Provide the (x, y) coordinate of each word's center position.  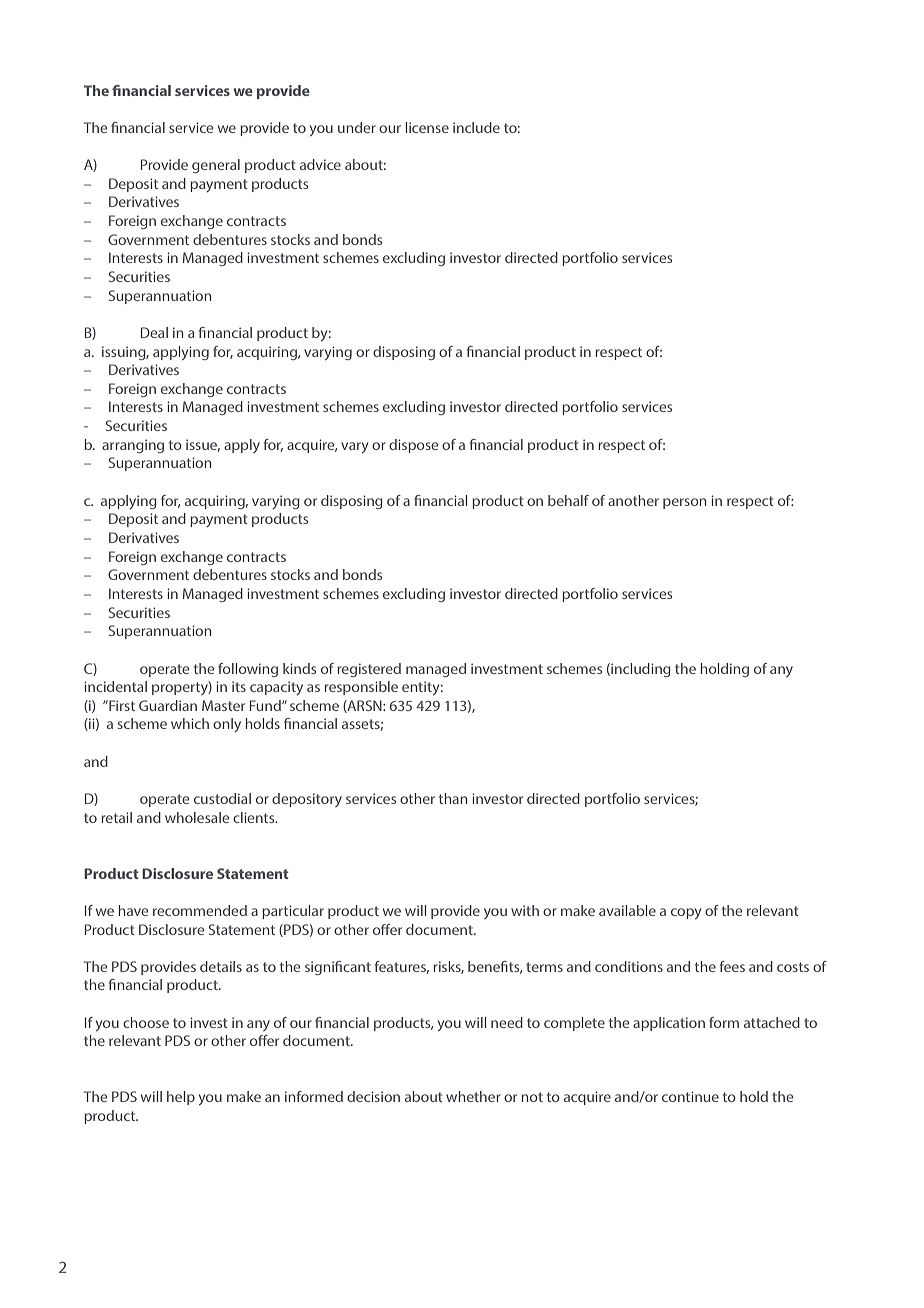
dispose (413, 446)
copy (686, 913)
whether (473, 1096)
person (684, 503)
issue (203, 445)
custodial (222, 798)
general (216, 166)
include (476, 127)
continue (690, 1096)
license (427, 127)
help (181, 1098)
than (453, 798)
